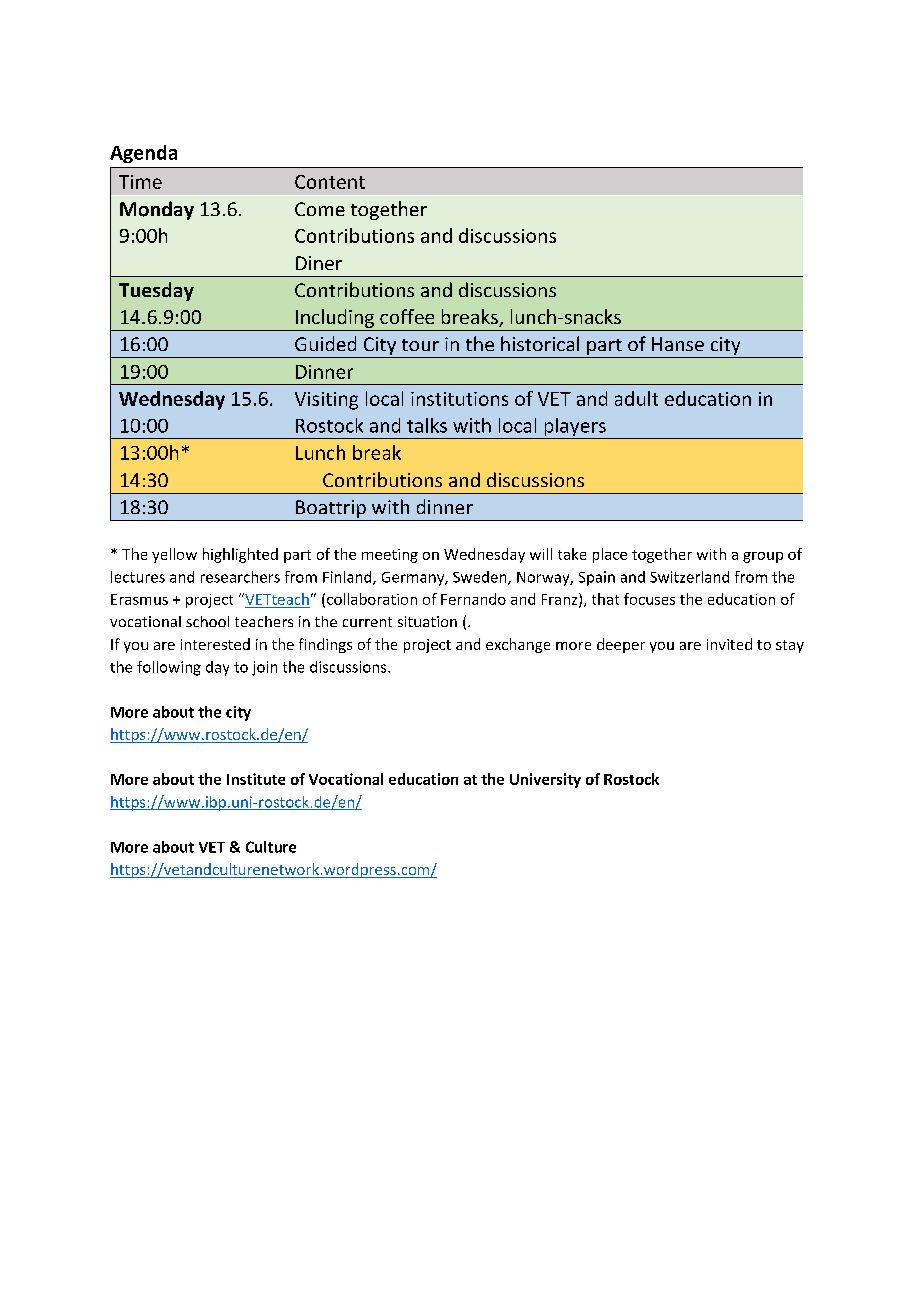 The height and width of the page is (1308, 924). What do you see at coordinates (256, 779) in the page?
I see `Institute` at bounding box center [256, 779].
